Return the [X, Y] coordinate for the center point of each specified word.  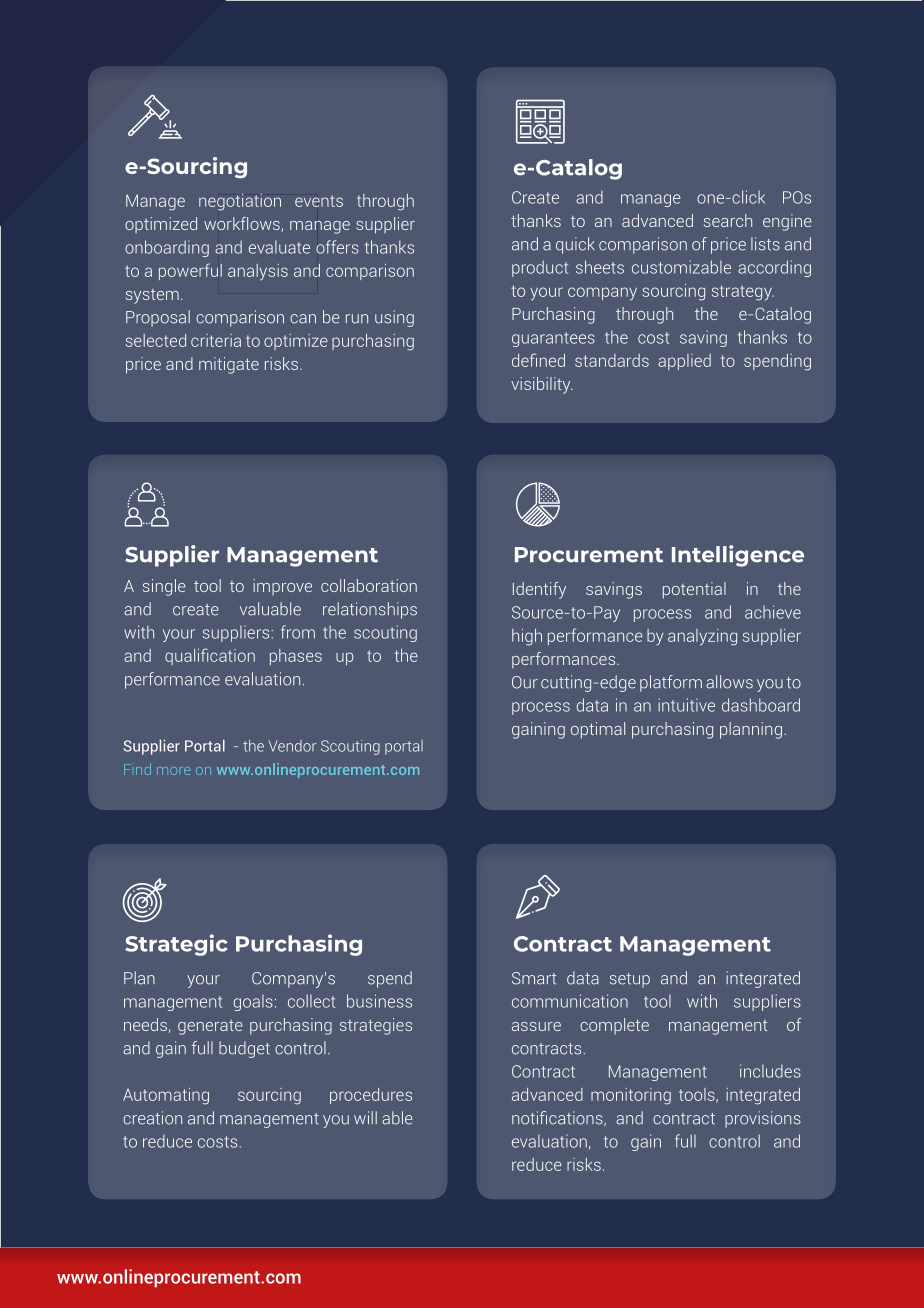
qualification [210, 656]
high [527, 637]
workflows [243, 224]
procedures [371, 1096]
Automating [166, 1096]
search [728, 220]
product [540, 268]
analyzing [702, 637]
